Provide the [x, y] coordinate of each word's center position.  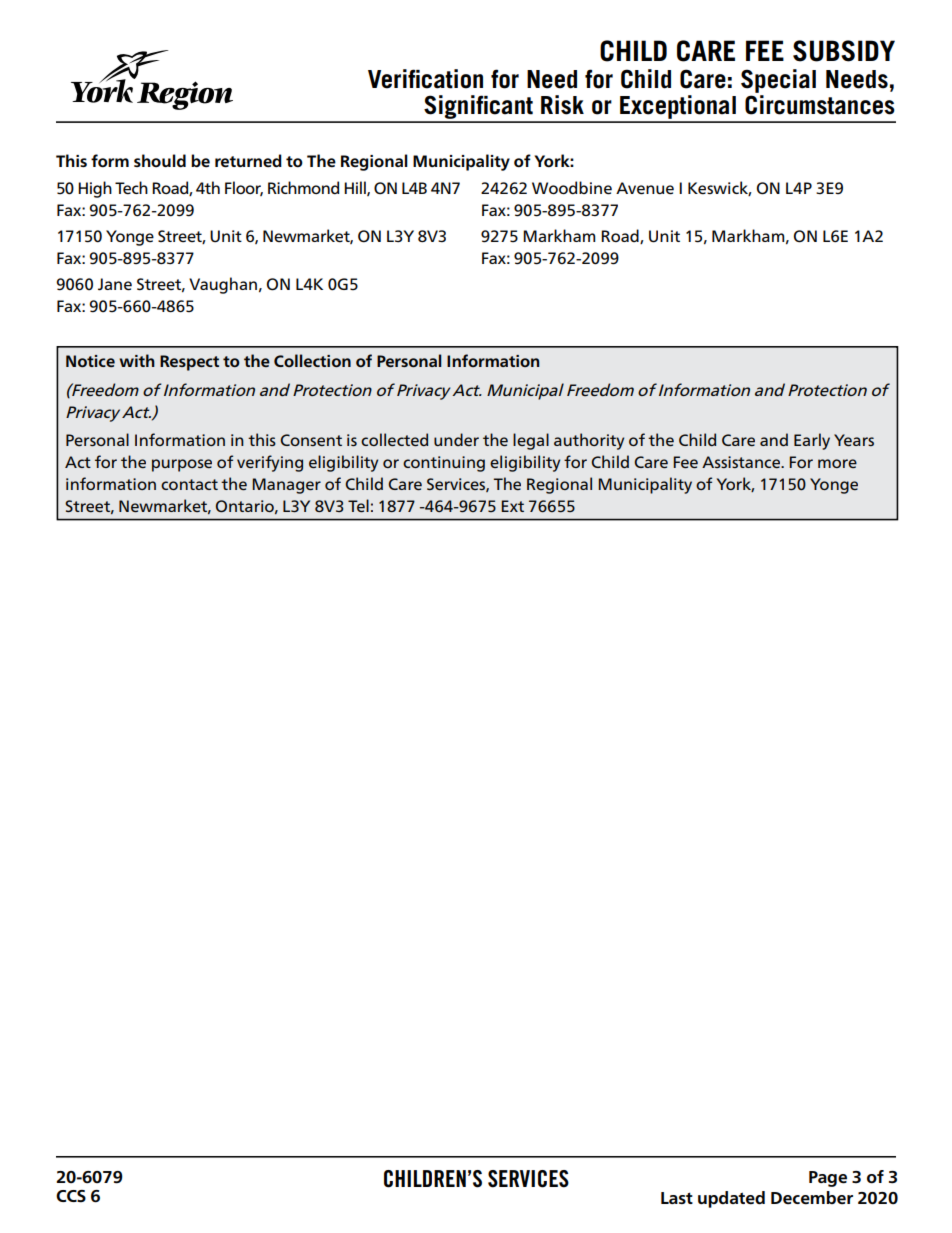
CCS [71, 1196]
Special [778, 81]
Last [677, 1198]
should [160, 161]
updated [731, 1199]
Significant [478, 108]
